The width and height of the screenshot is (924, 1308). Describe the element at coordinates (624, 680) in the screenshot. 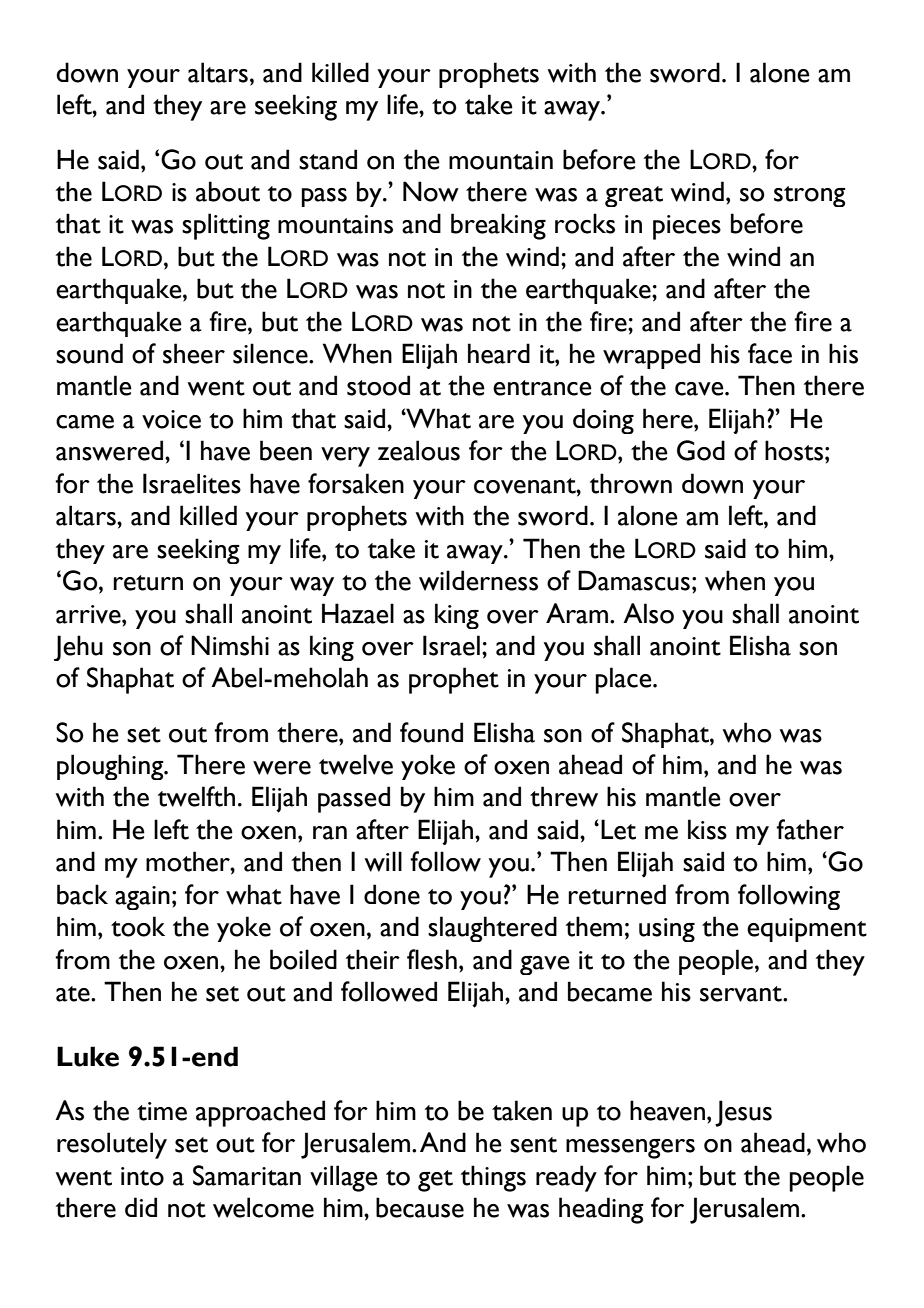

I see `place` at that location.
